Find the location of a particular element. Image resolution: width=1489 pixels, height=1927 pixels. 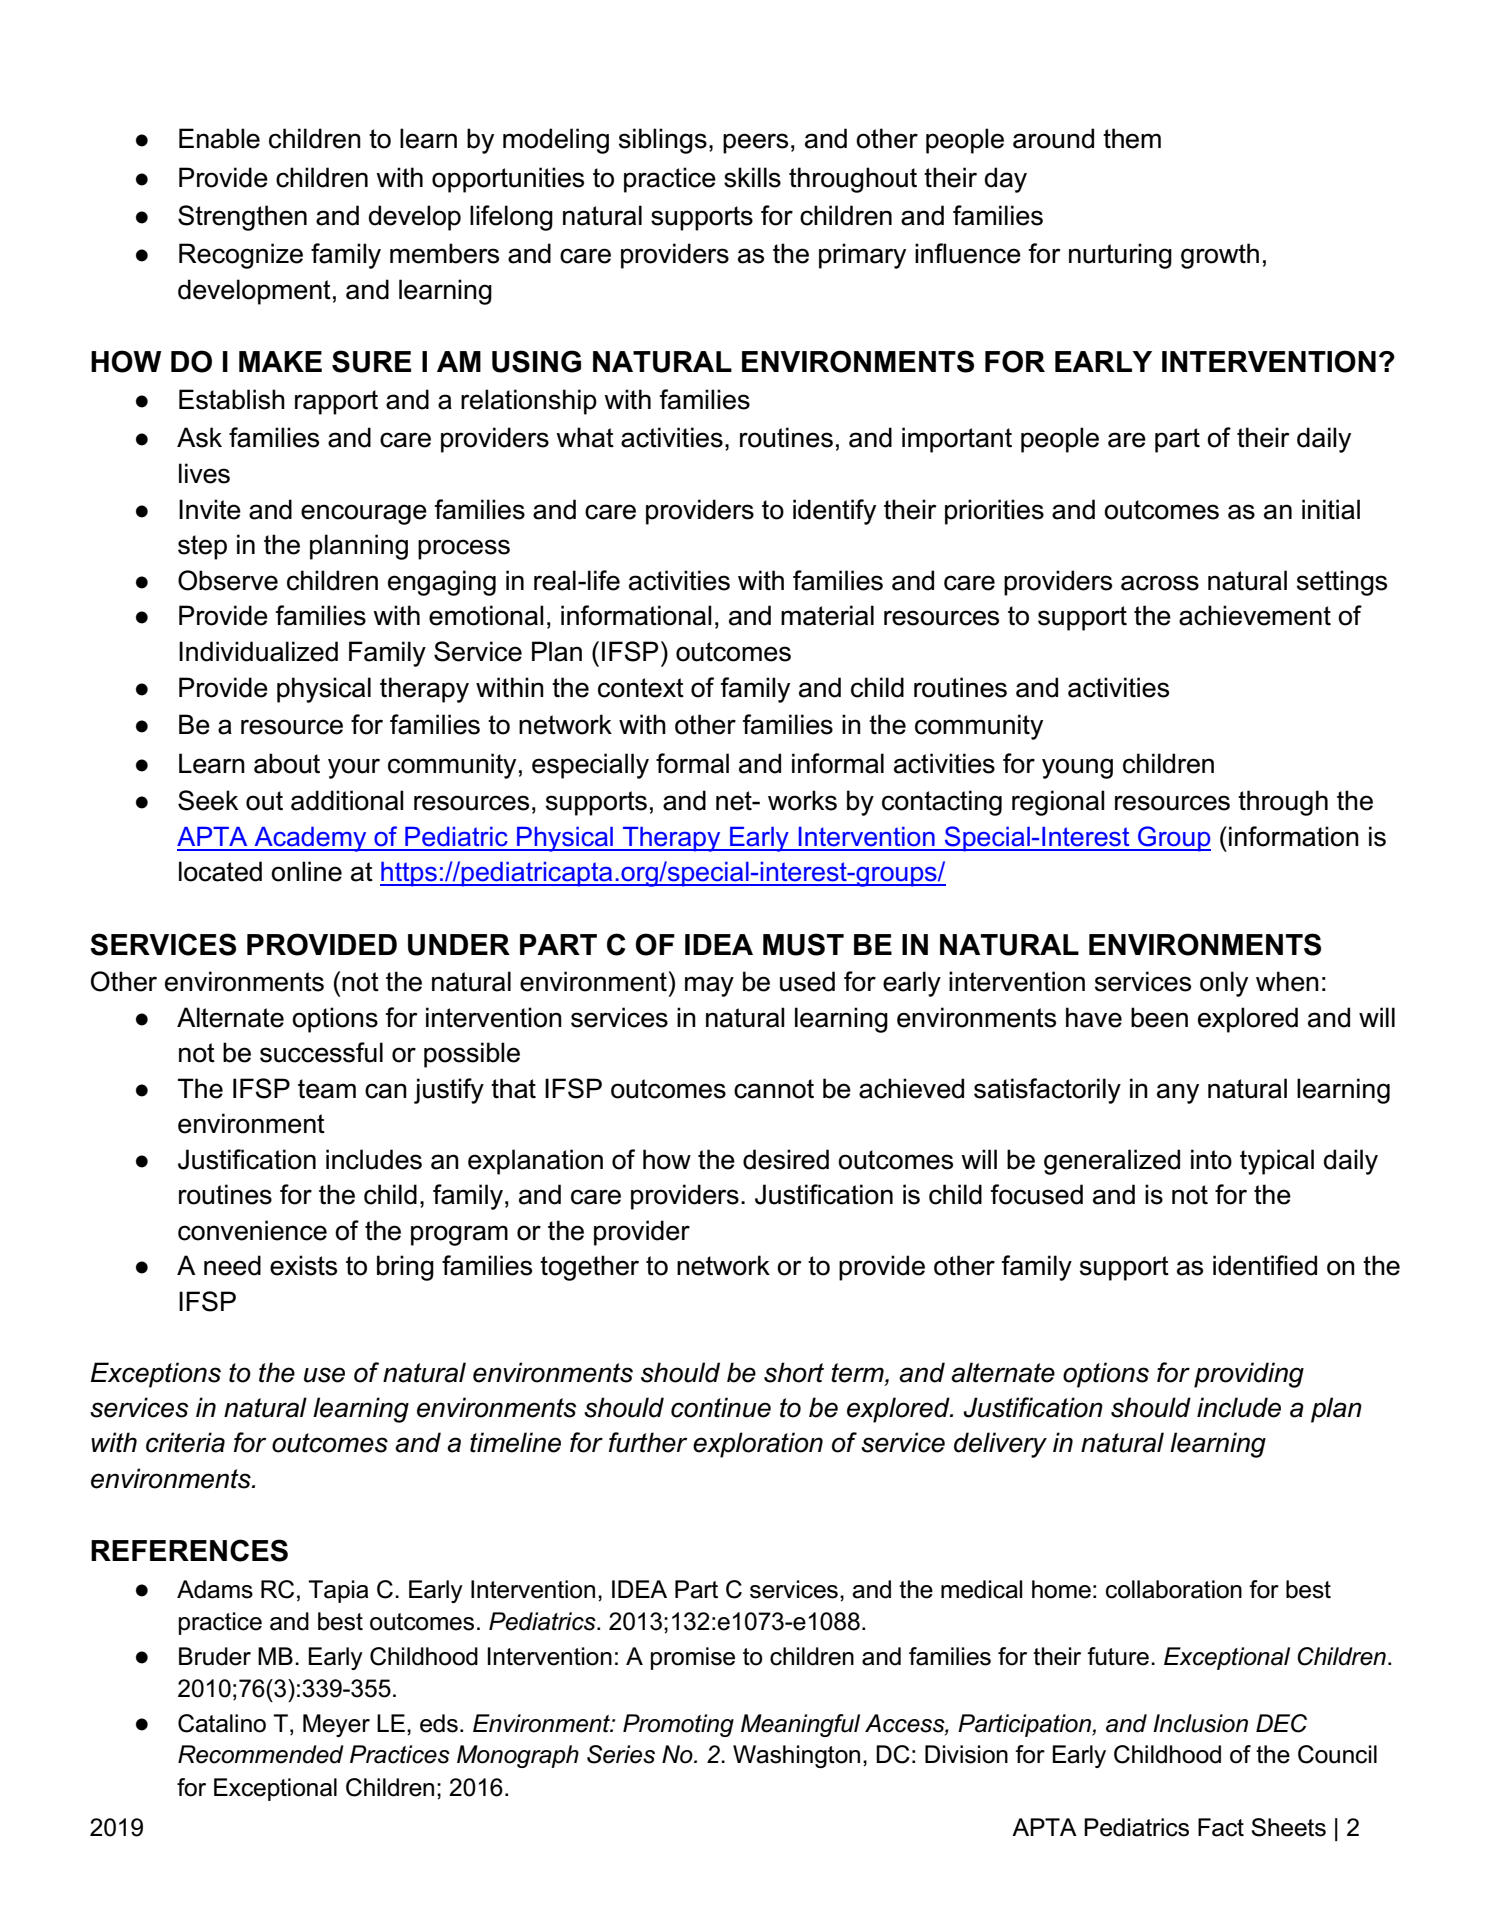

Recommended is located at coordinates (261, 1754).
